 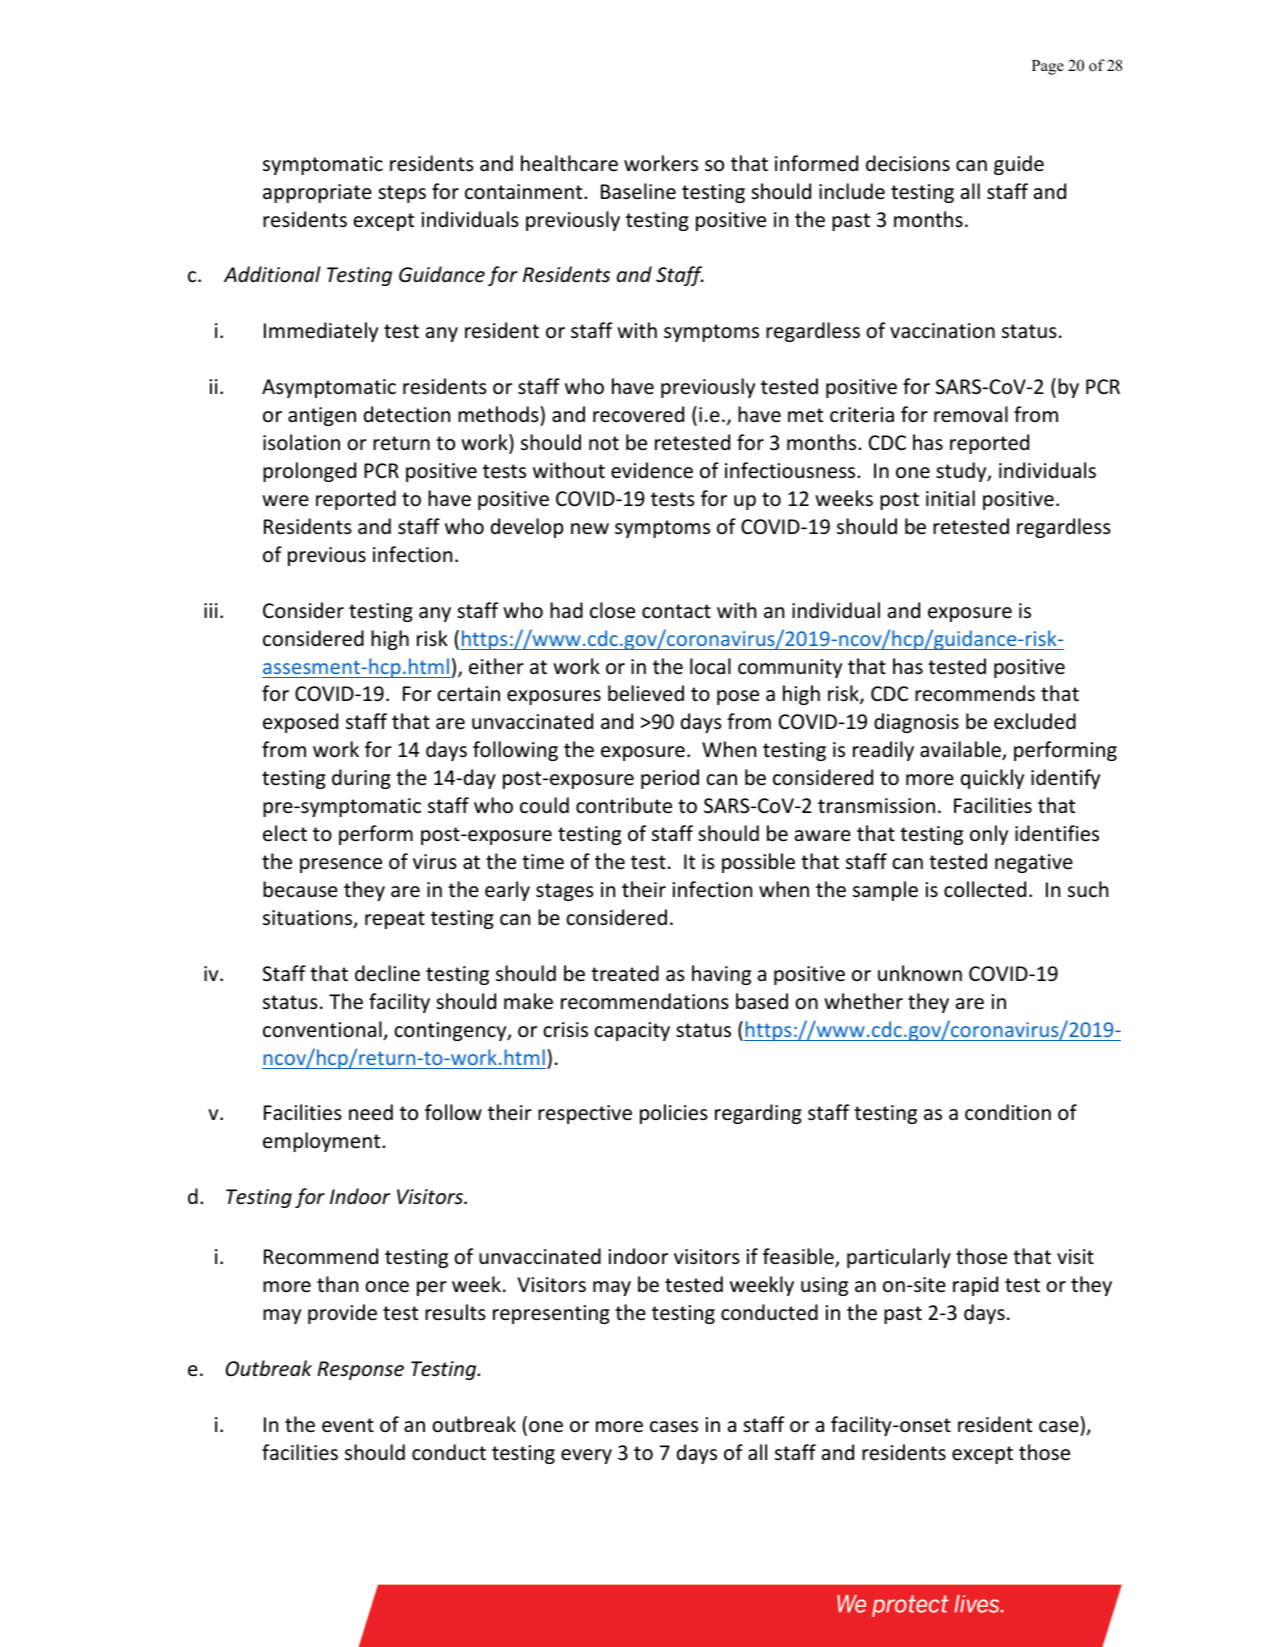 What do you see at coordinates (992, 779) in the screenshot?
I see `quickly` at bounding box center [992, 779].
